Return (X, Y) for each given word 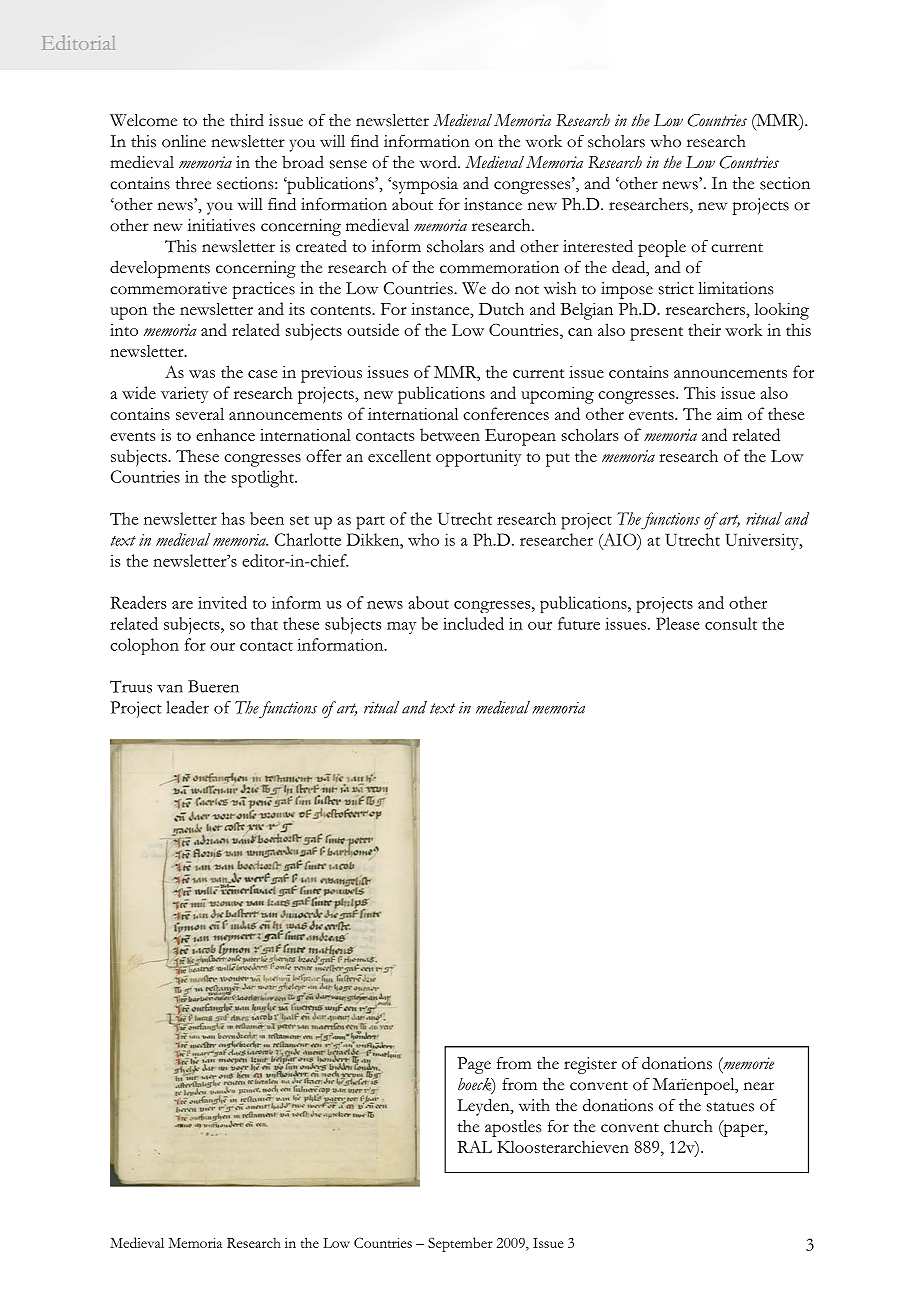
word (439, 162)
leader (187, 707)
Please (678, 623)
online (184, 141)
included (473, 623)
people (662, 248)
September (460, 1244)
